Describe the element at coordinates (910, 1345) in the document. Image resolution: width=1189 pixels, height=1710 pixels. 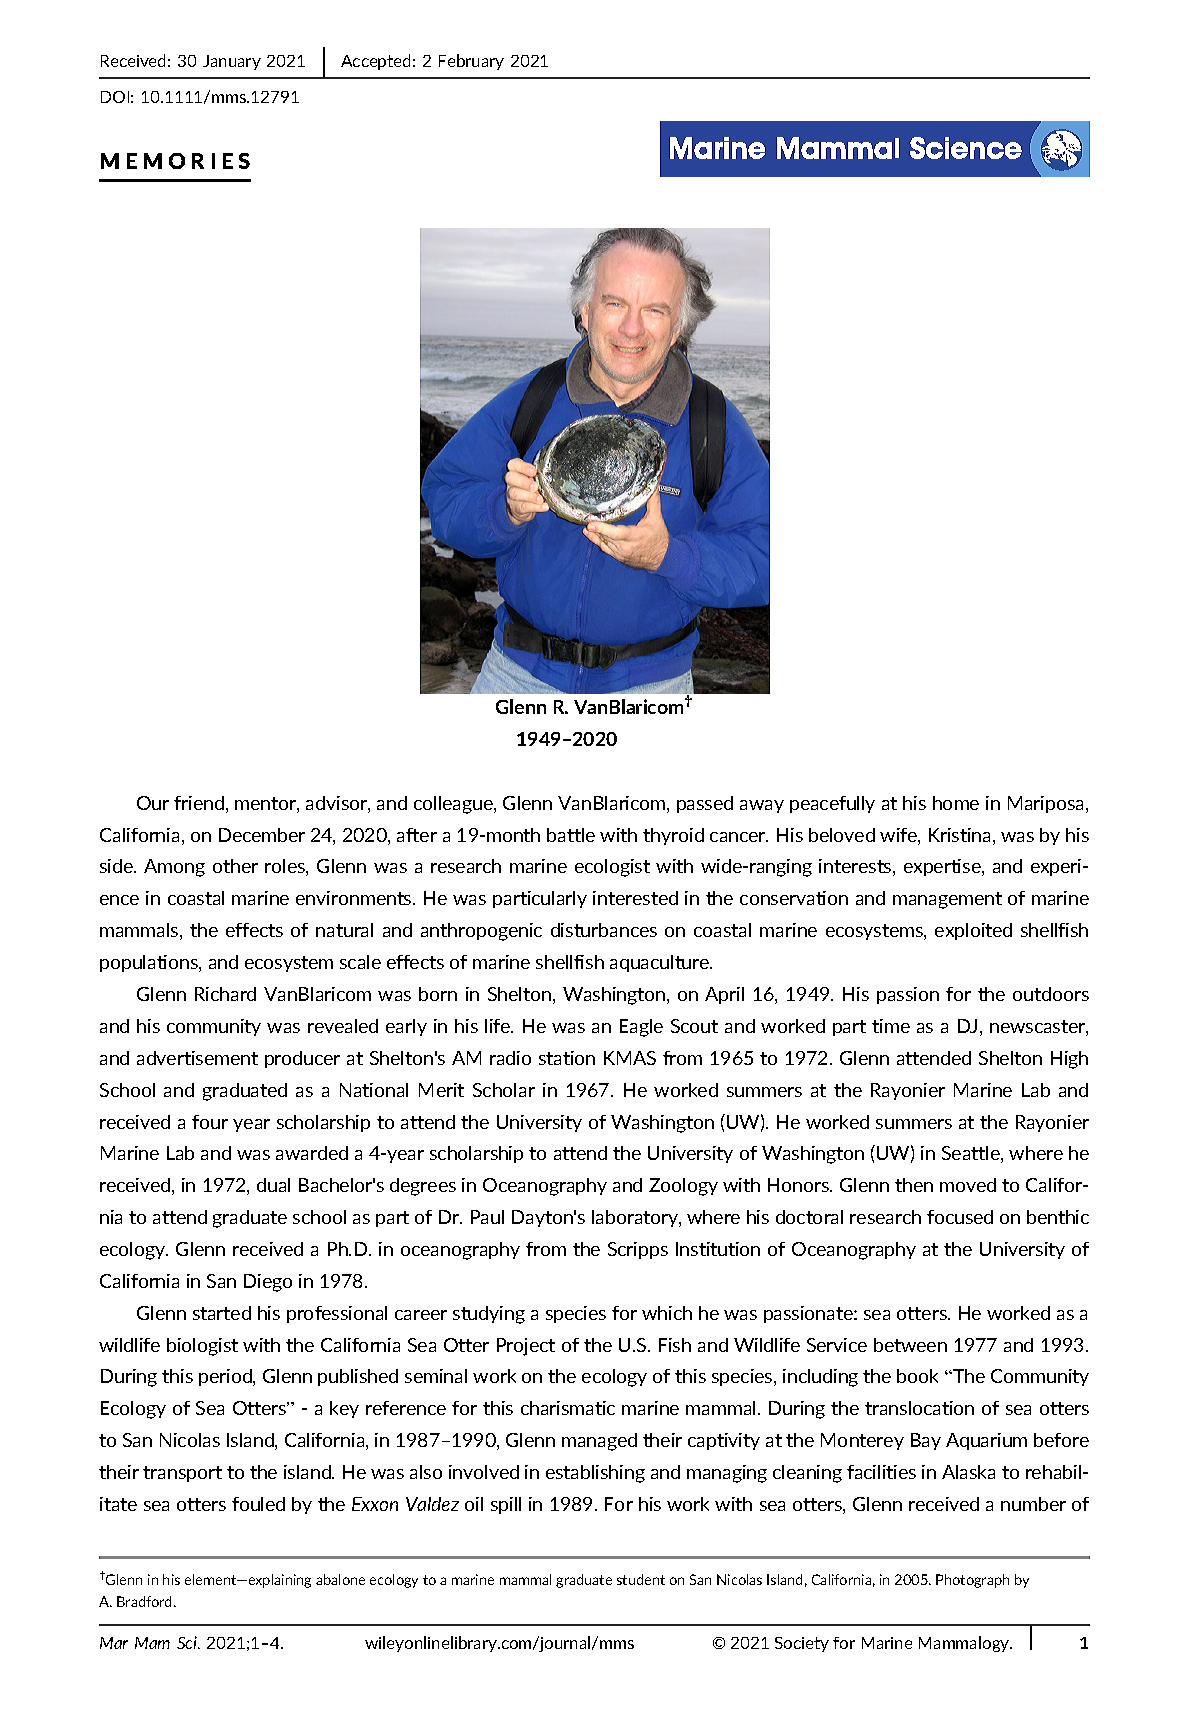
I see `between` at that location.
